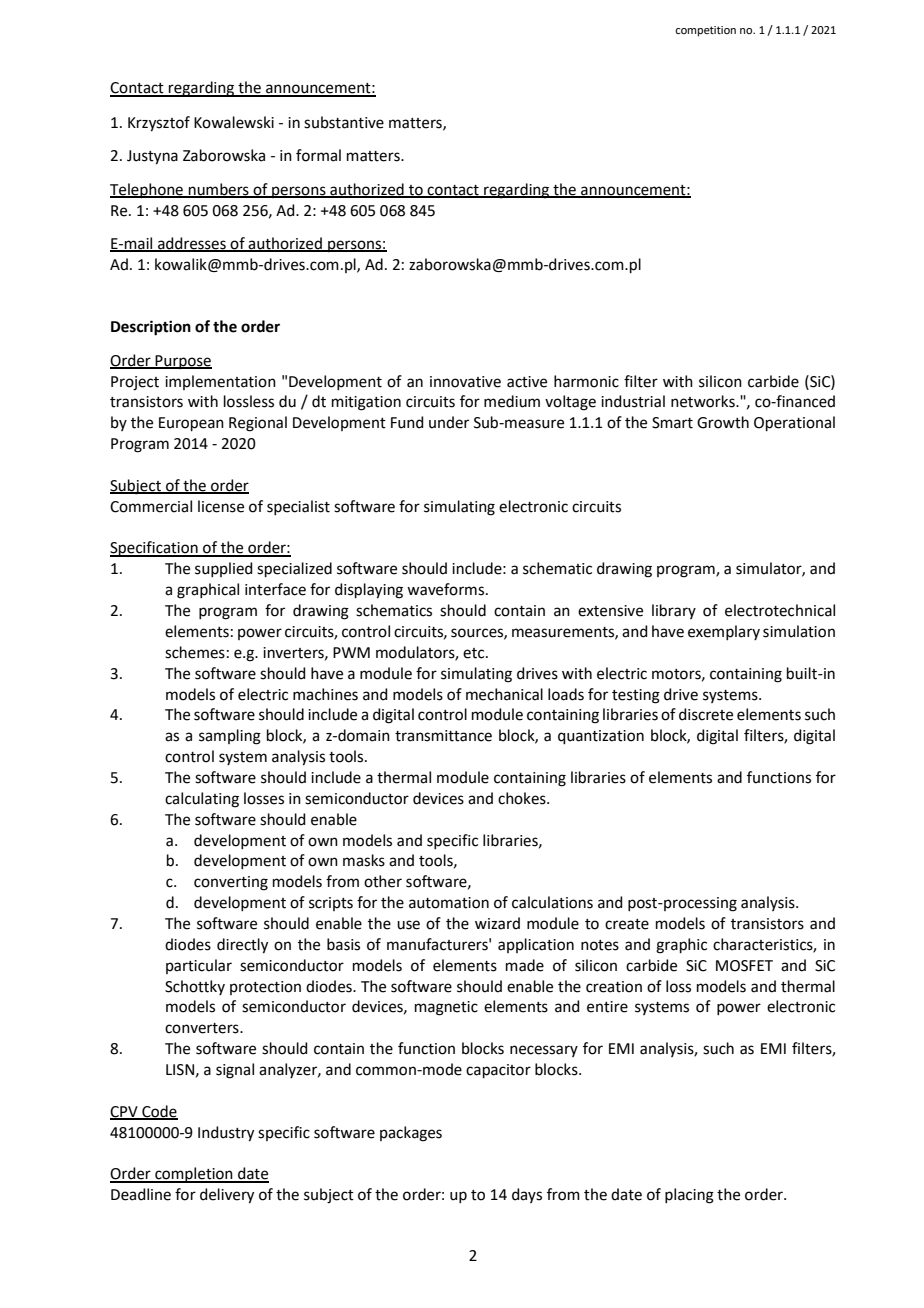  Describe the element at coordinates (449, 903) in the image. I see `automation` at that location.
